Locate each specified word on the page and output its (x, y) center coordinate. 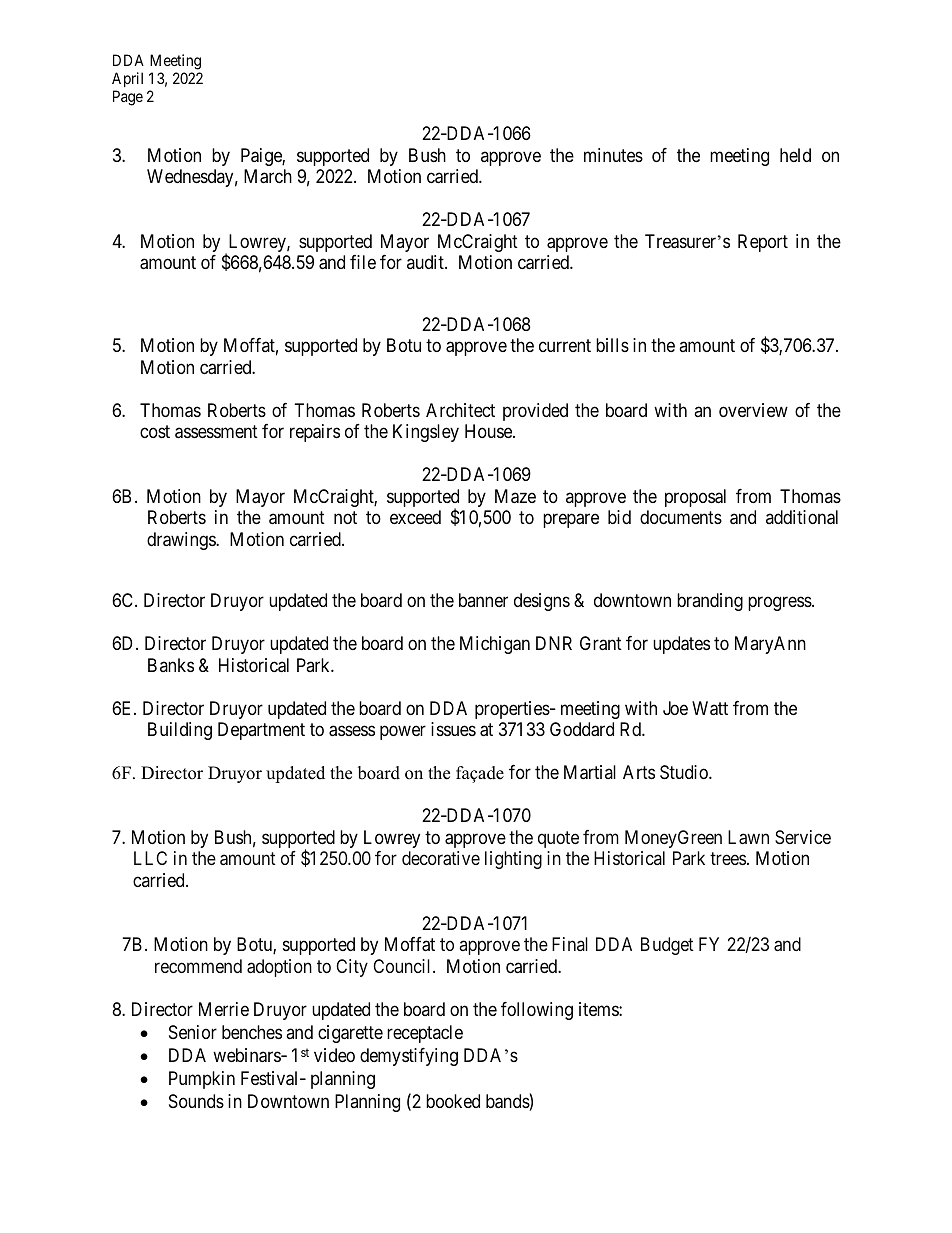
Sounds (196, 1101)
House (489, 431)
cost (155, 432)
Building (180, 731)
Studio (685, 772)
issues (453, 729)
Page (128, 98)
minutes (613, 155)
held (795, 155)
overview (753, 410)
